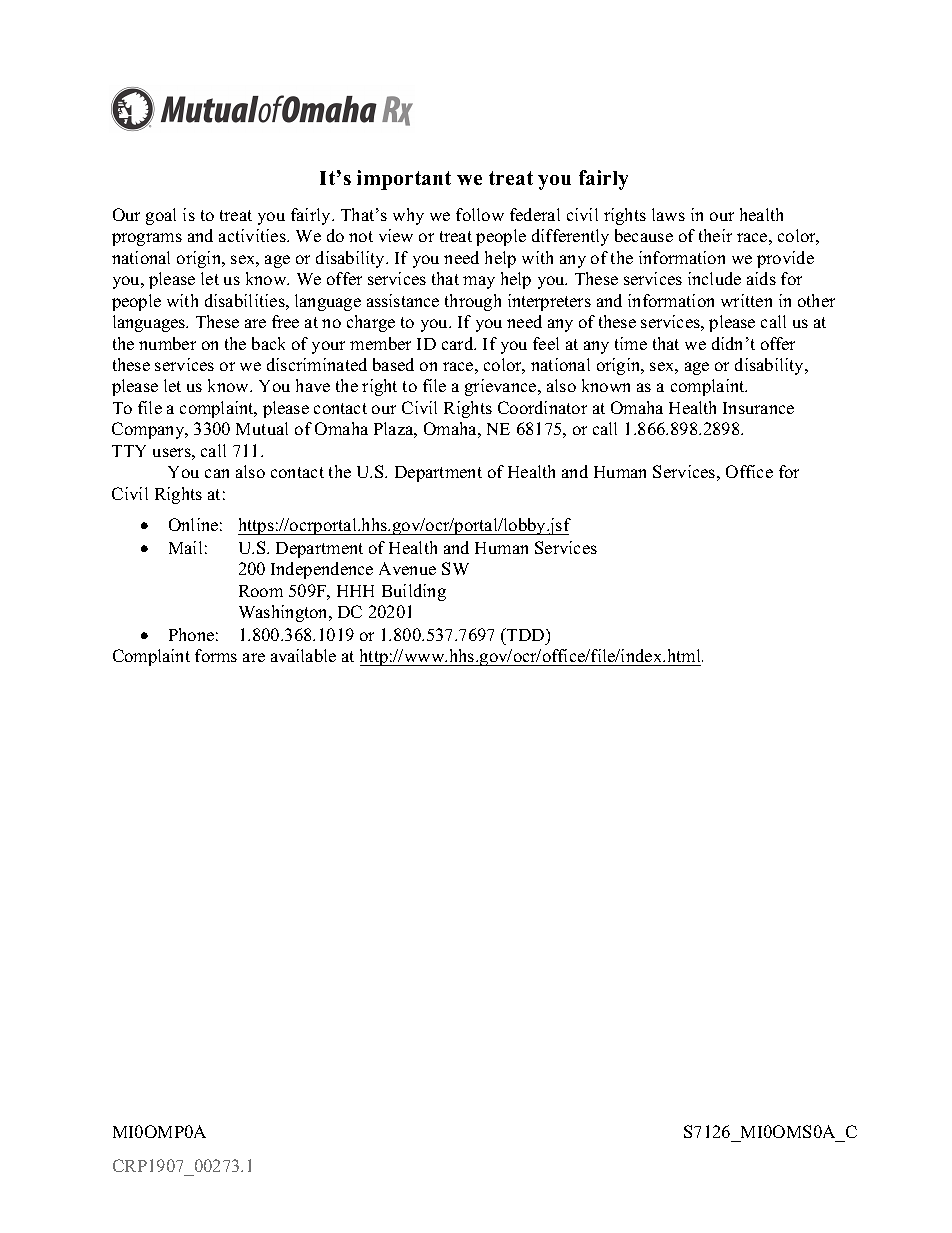  What do you see at coordinates (473, 302) in the screenshot?
I see `through` at bounding box center [473, 302].
